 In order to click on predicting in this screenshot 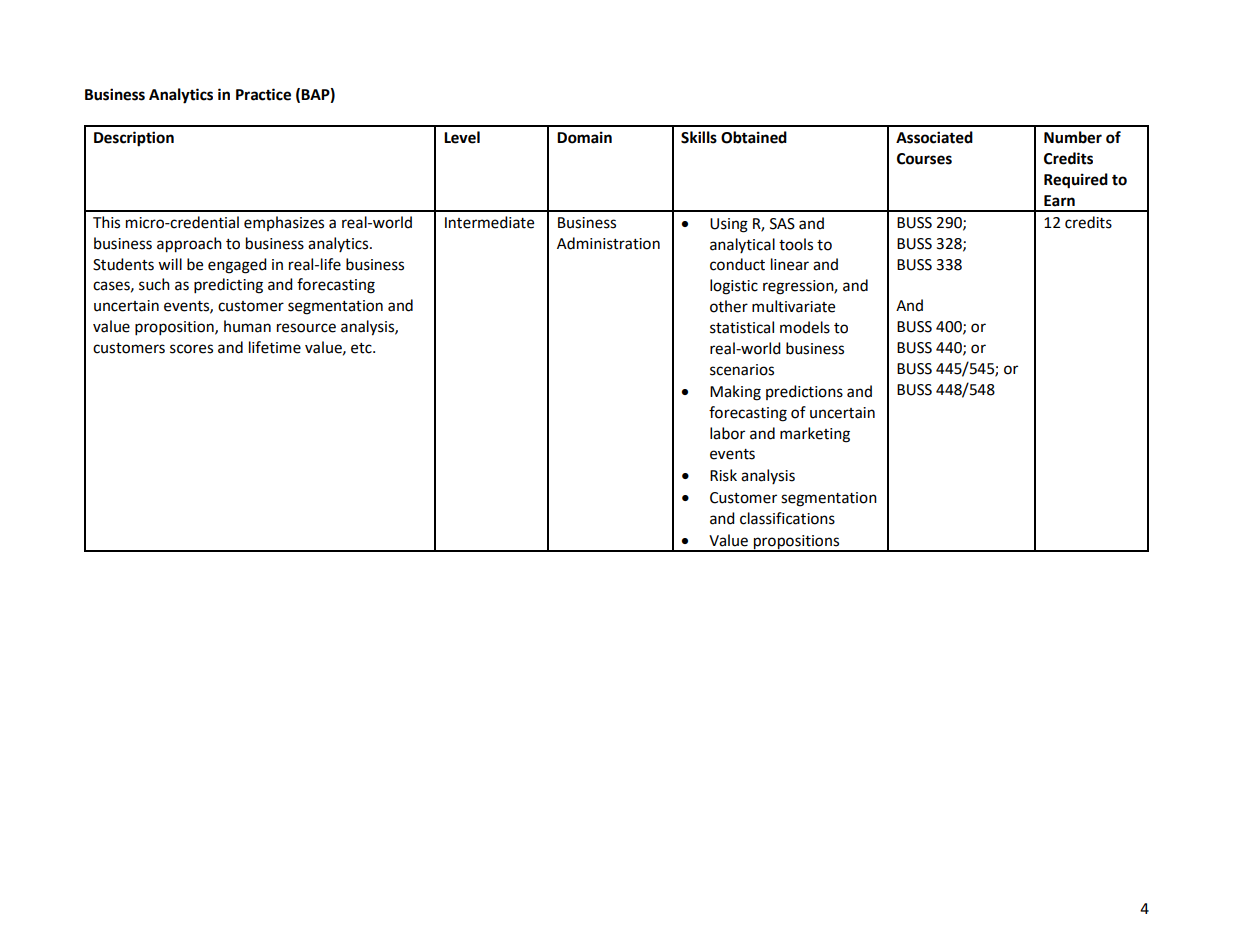, I will do `click(228, 286)`.
